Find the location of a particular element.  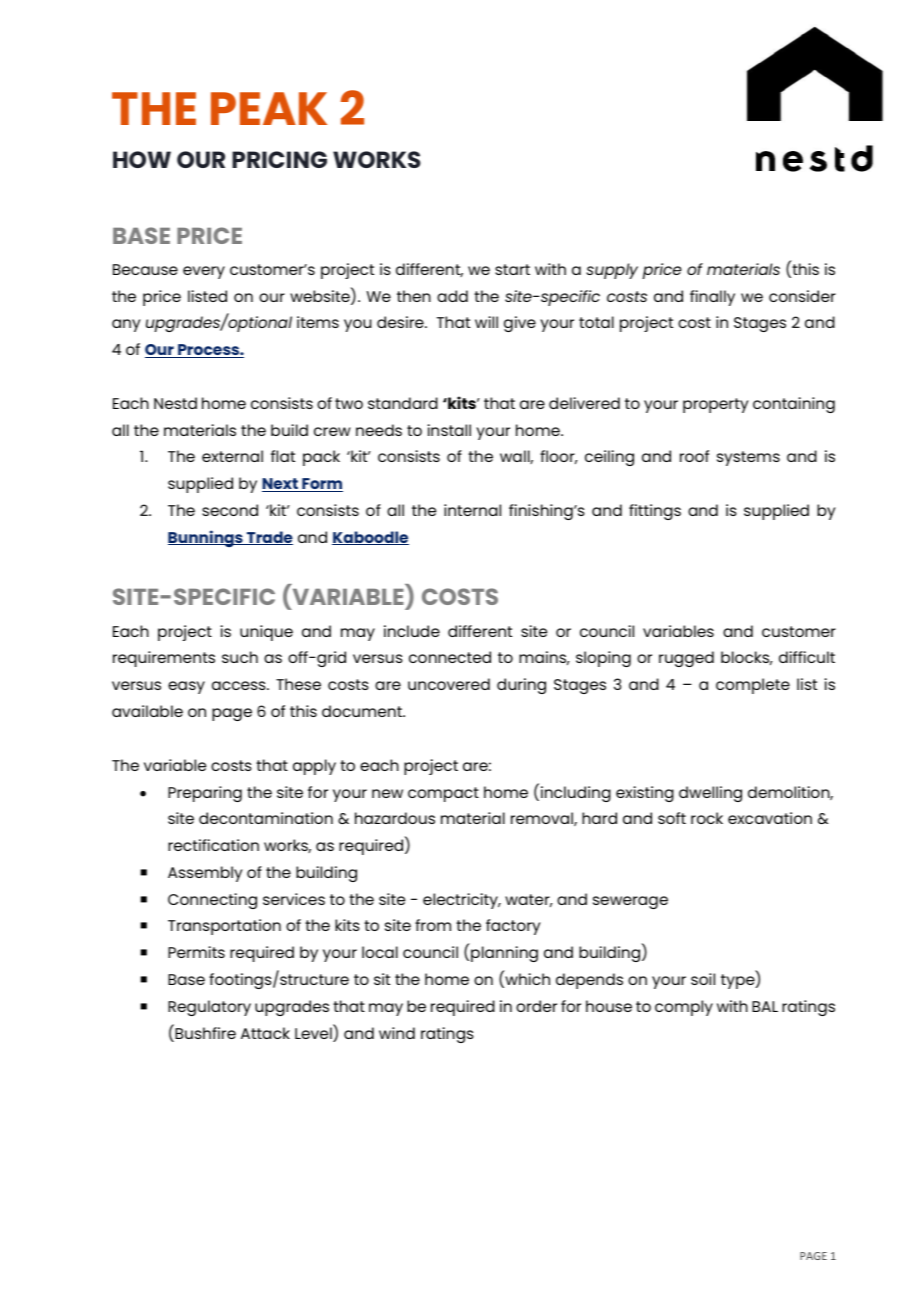

PRICING is located at coordinates (279, 159).
